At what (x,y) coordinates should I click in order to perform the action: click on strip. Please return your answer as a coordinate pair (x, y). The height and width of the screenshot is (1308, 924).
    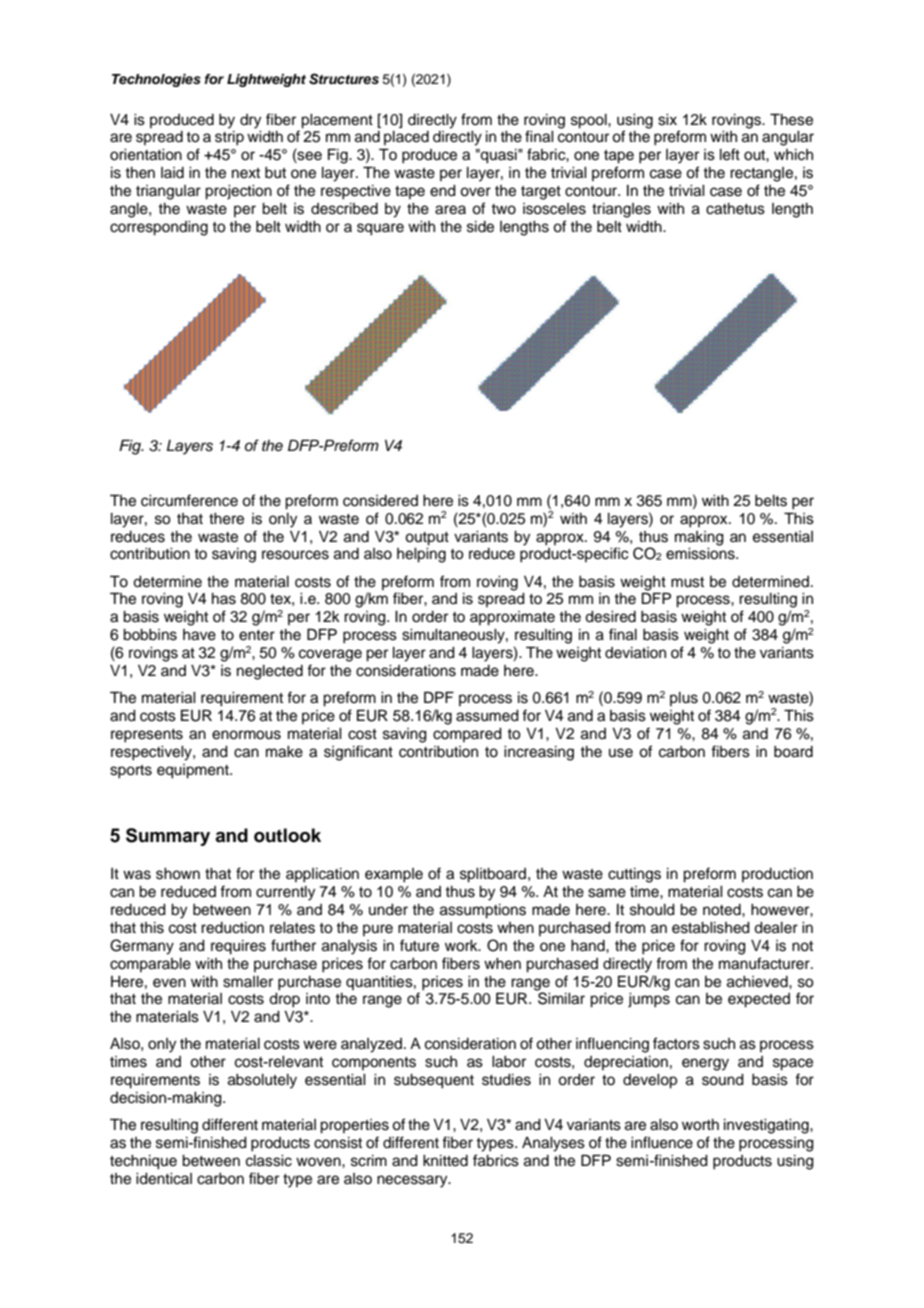
    Looking at the image, I should click on (229, 138).
